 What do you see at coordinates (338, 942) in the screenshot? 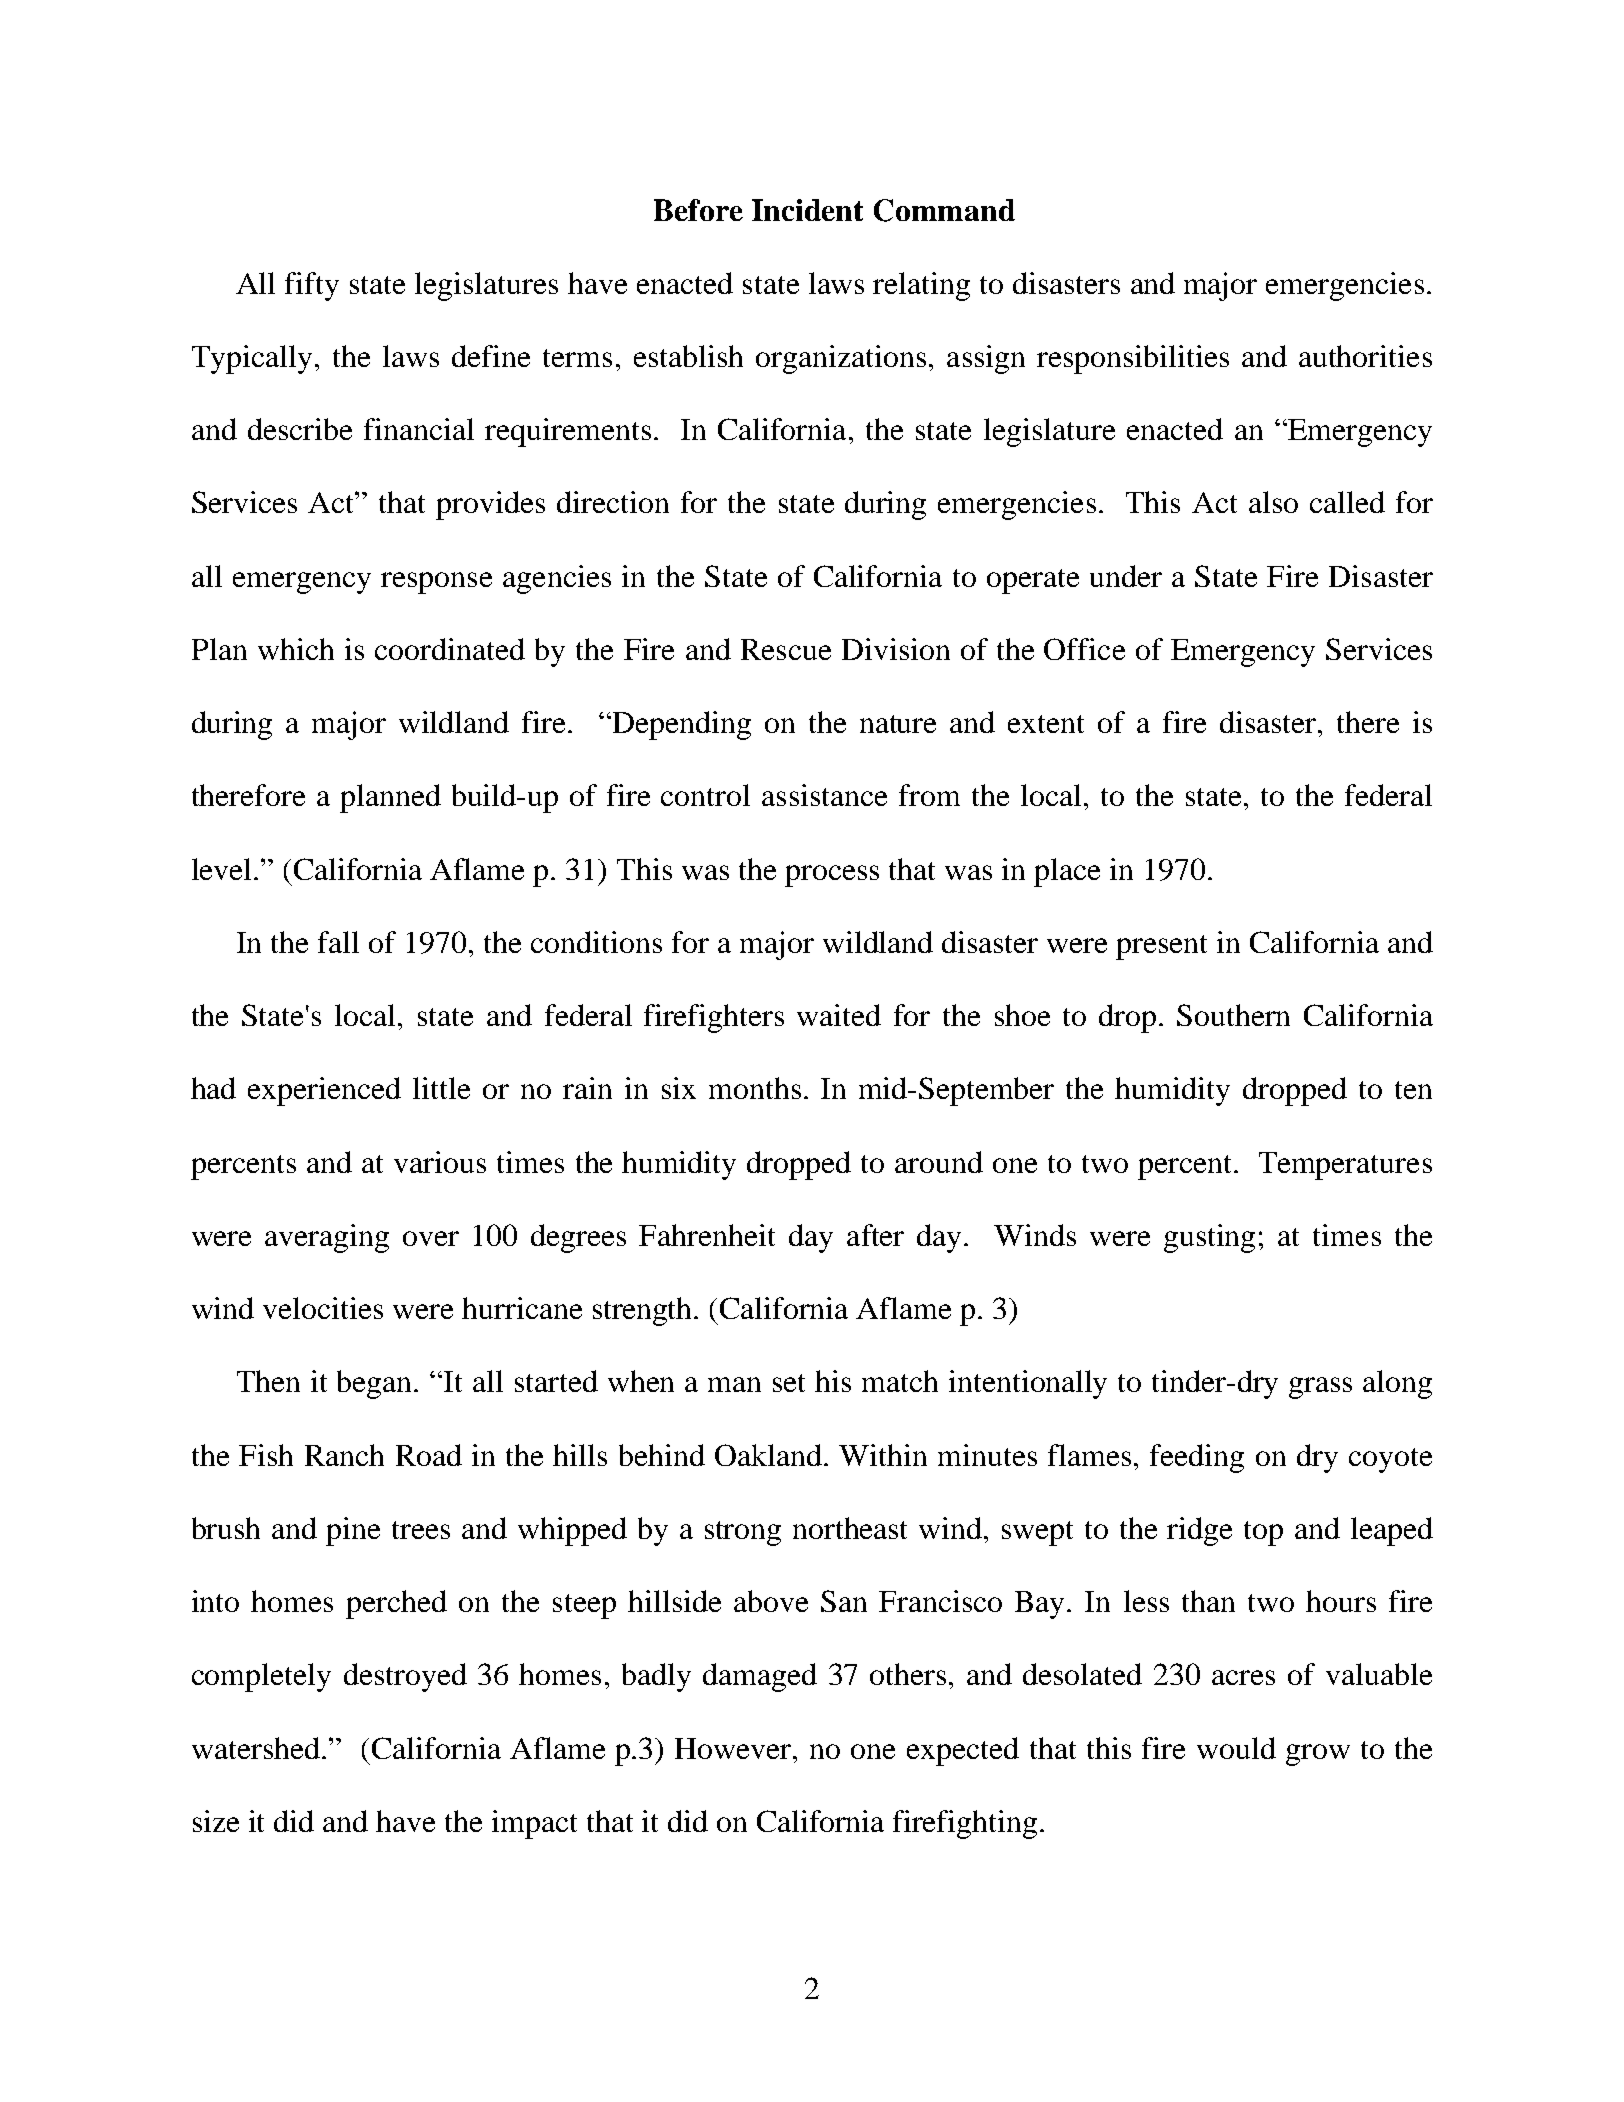
I see `fall` at bounding box center [338, 942].
